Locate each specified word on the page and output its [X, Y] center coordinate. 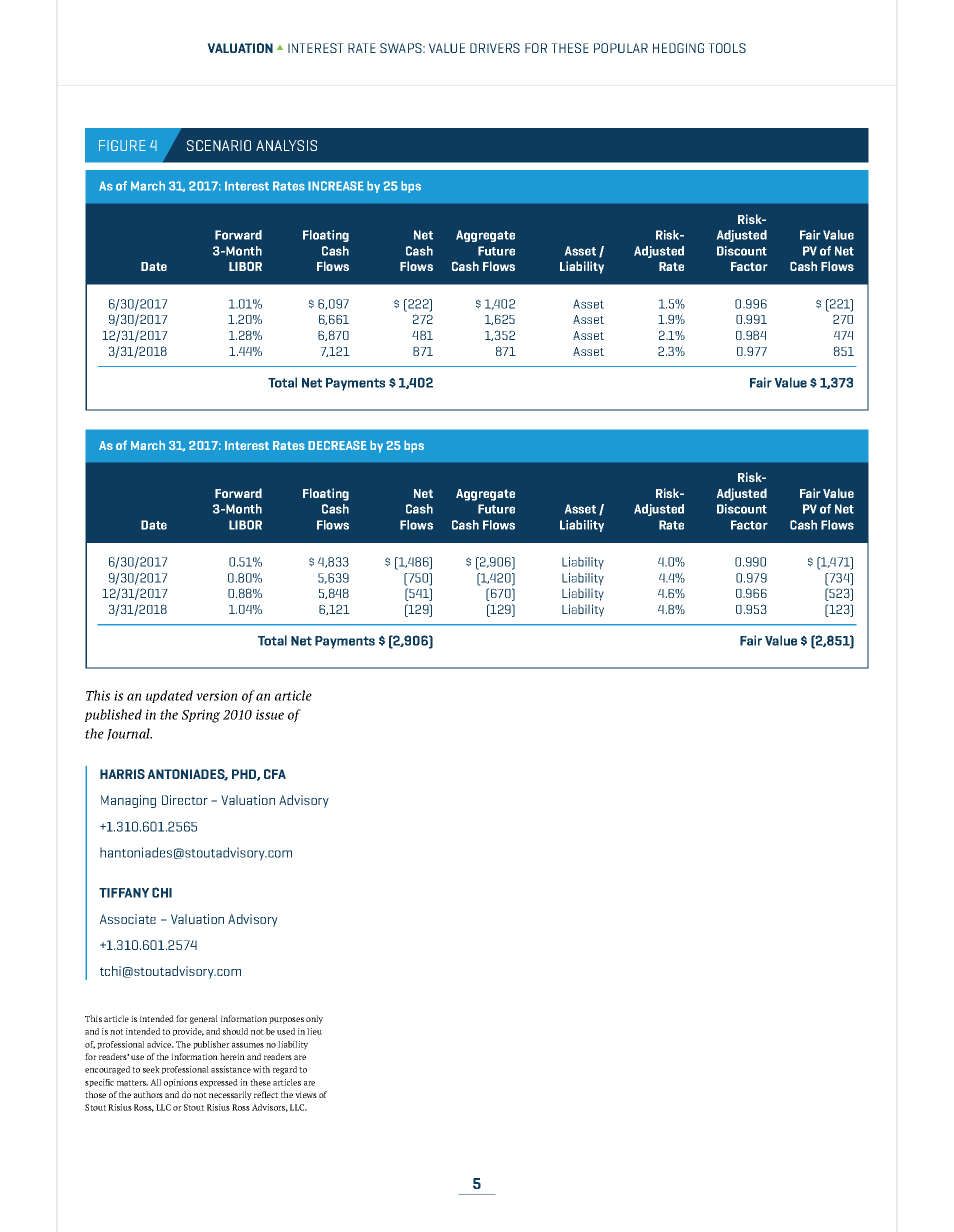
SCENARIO [219, 145]
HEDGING [678, 48]
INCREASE [336, 186]
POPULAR [621, 48]
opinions [181, 1083]
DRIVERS [495, 48]
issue [270, 714]
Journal [129, 734]
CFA [275, 774]
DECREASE [337, 445]
